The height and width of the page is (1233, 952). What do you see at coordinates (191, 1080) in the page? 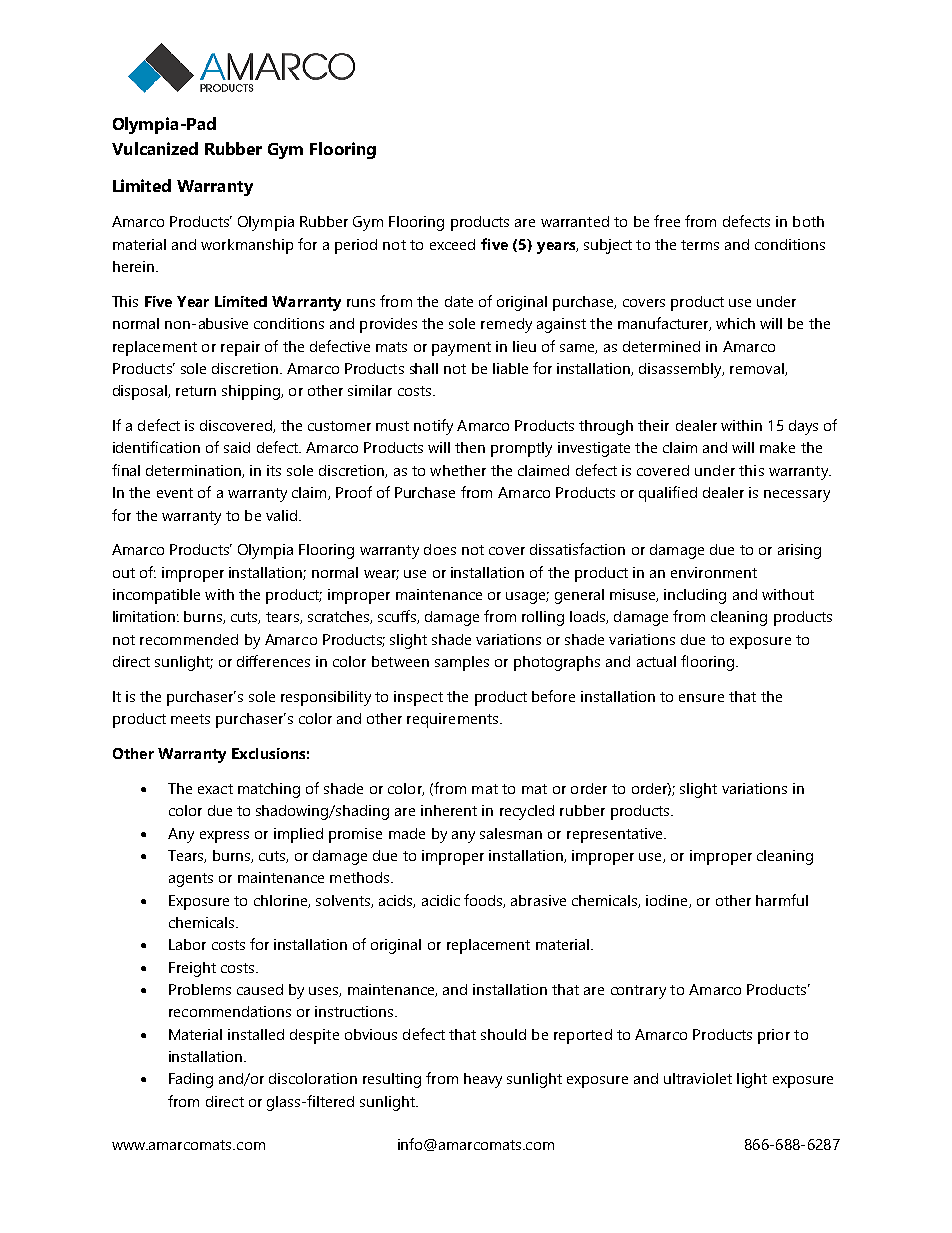
I see `Fading` at bounding box center [191, 1080].
